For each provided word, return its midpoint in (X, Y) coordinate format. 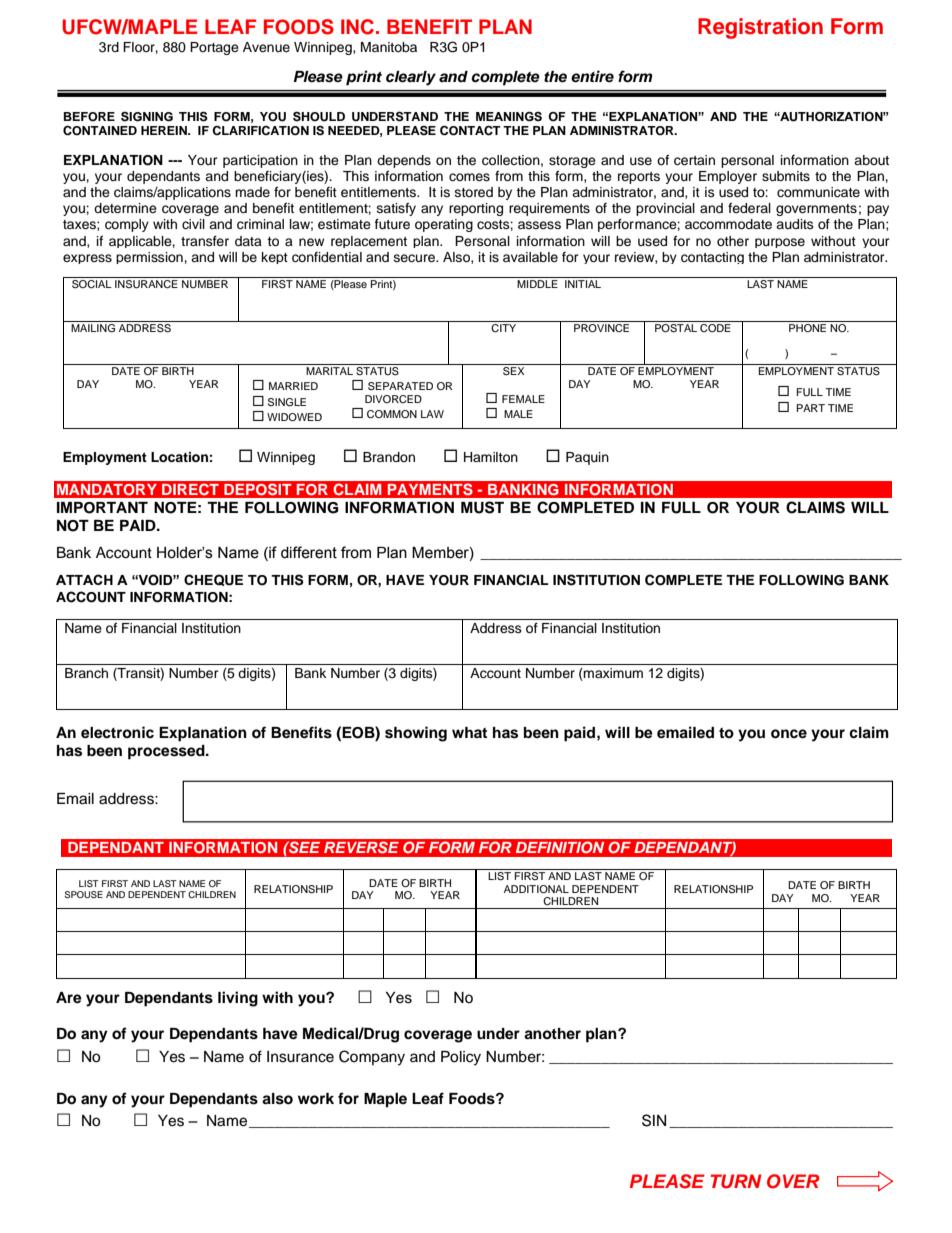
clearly (411, 78)
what (469, 732)
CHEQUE (213, 580)
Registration (760, 28)
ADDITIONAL (536, 889)
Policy (461, 1058)
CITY (504, 327)
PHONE (808, 326)
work (316, 1099)
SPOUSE (84, 894)
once (789, 734)
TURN (736, 1181)
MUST (482, 507)
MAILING (94, 326)
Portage (214, 48)
